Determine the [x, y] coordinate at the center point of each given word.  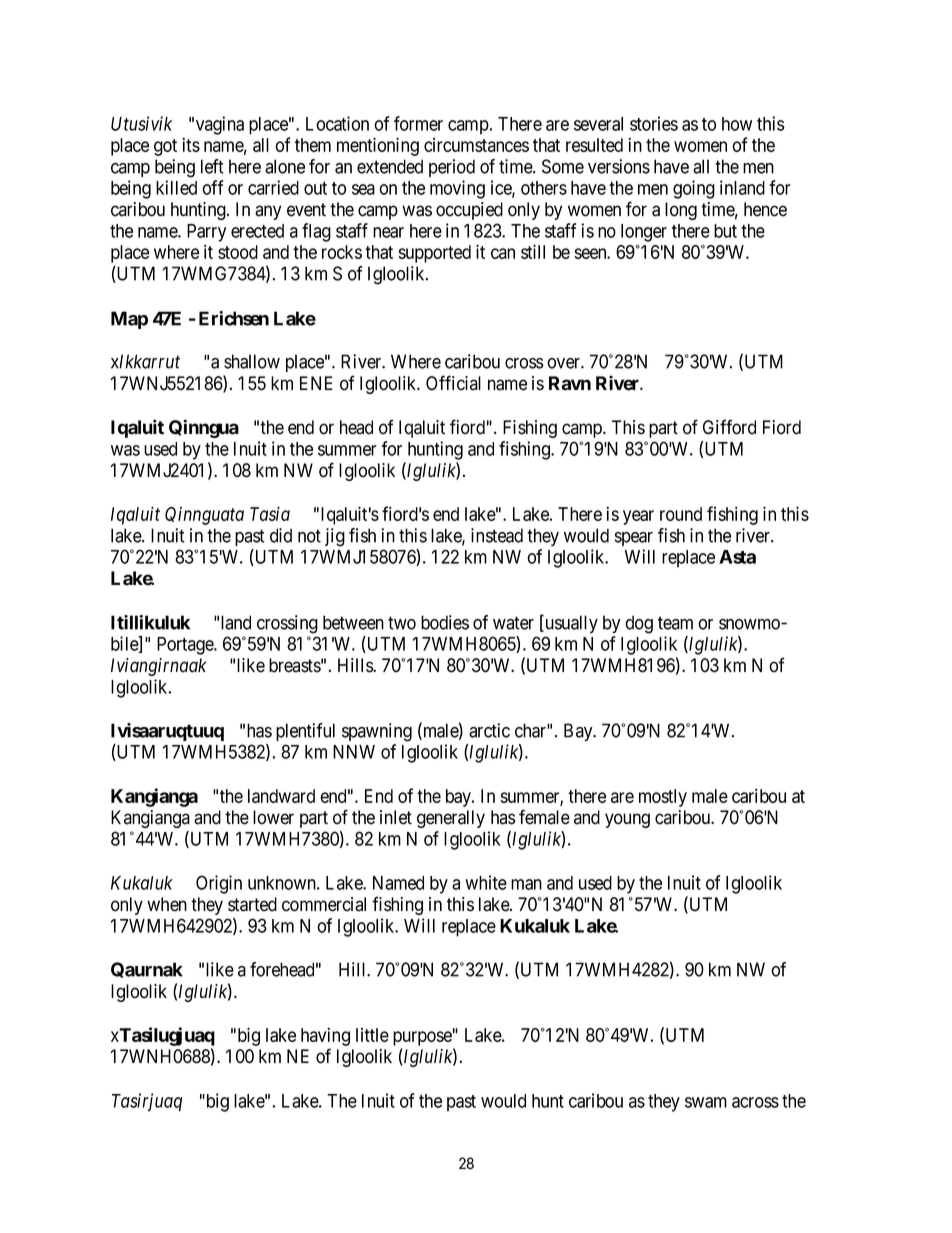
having [325, 1036]
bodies [445, 622]
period [452, 168]
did [281, 535]
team [675, 623]
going [694, 189]
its [191, 144]
